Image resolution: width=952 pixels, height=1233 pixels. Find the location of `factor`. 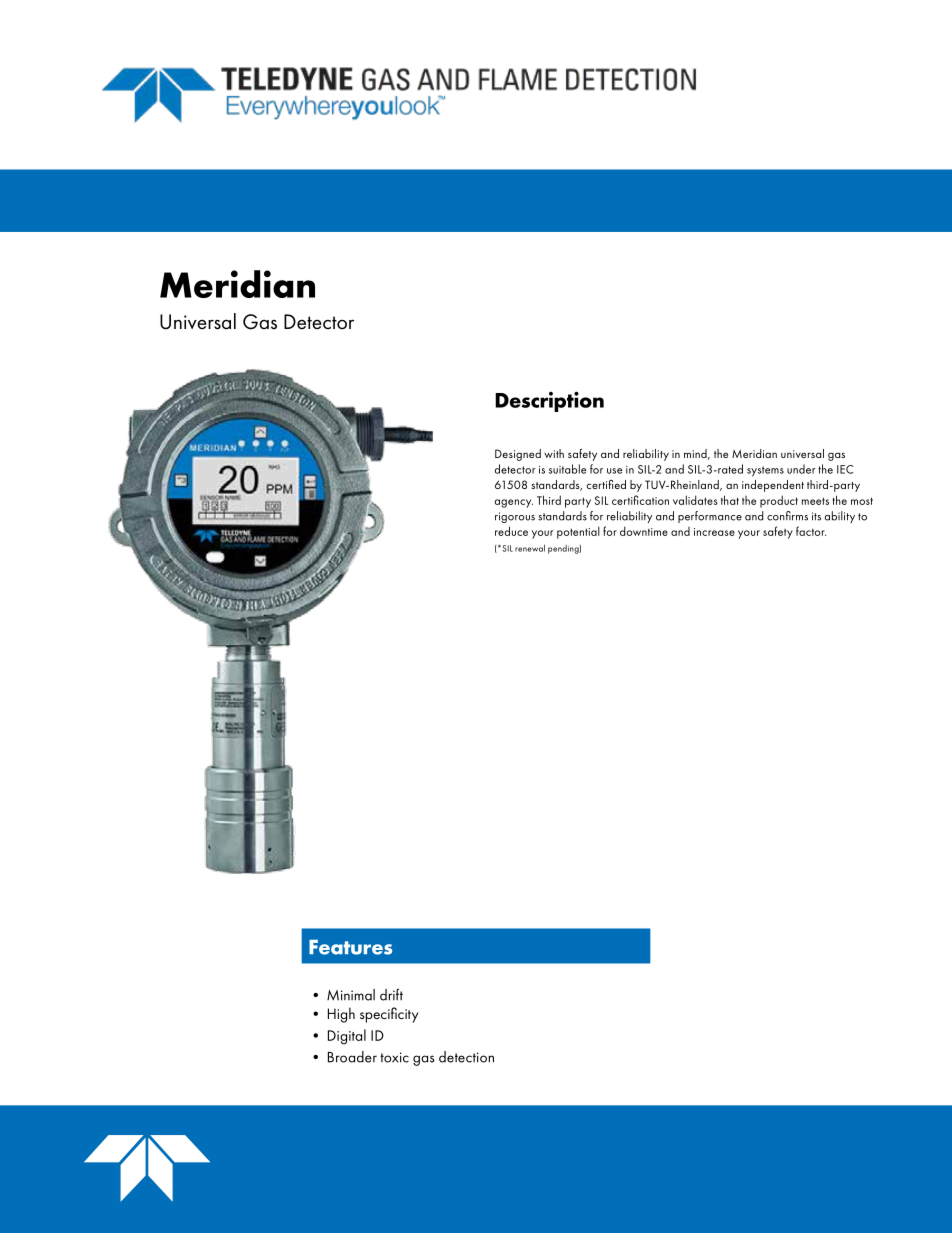

factor is located at coordinates (811, 531).
